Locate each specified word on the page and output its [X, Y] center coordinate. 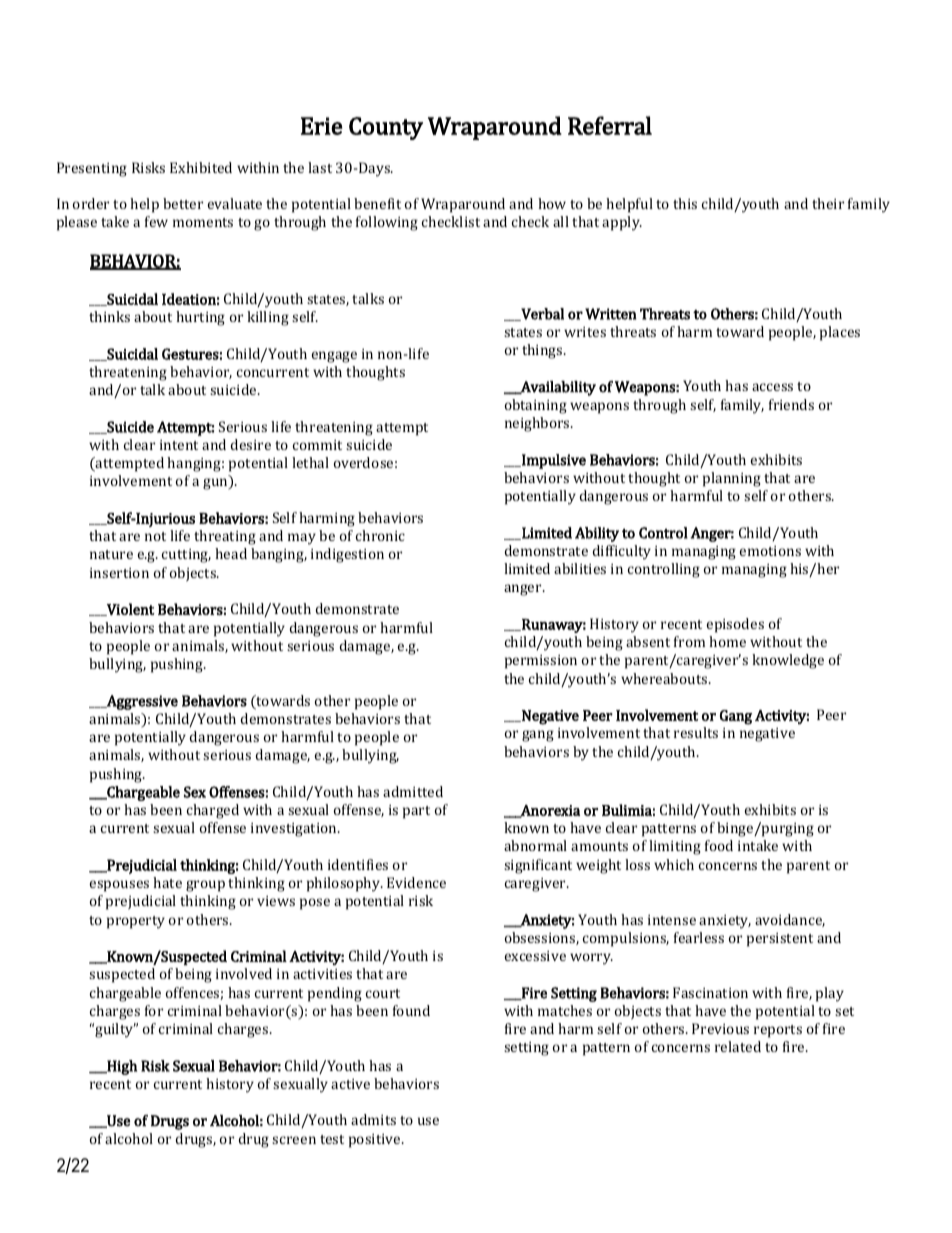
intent [179, 445]
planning [732, 479]
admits [373, 1119]
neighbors [538, 424]
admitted [413, 791]
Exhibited [201, 167]
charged [213, 811]
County [386, 128]
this [685, 203]
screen [294, 1140]
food [719, 845]
